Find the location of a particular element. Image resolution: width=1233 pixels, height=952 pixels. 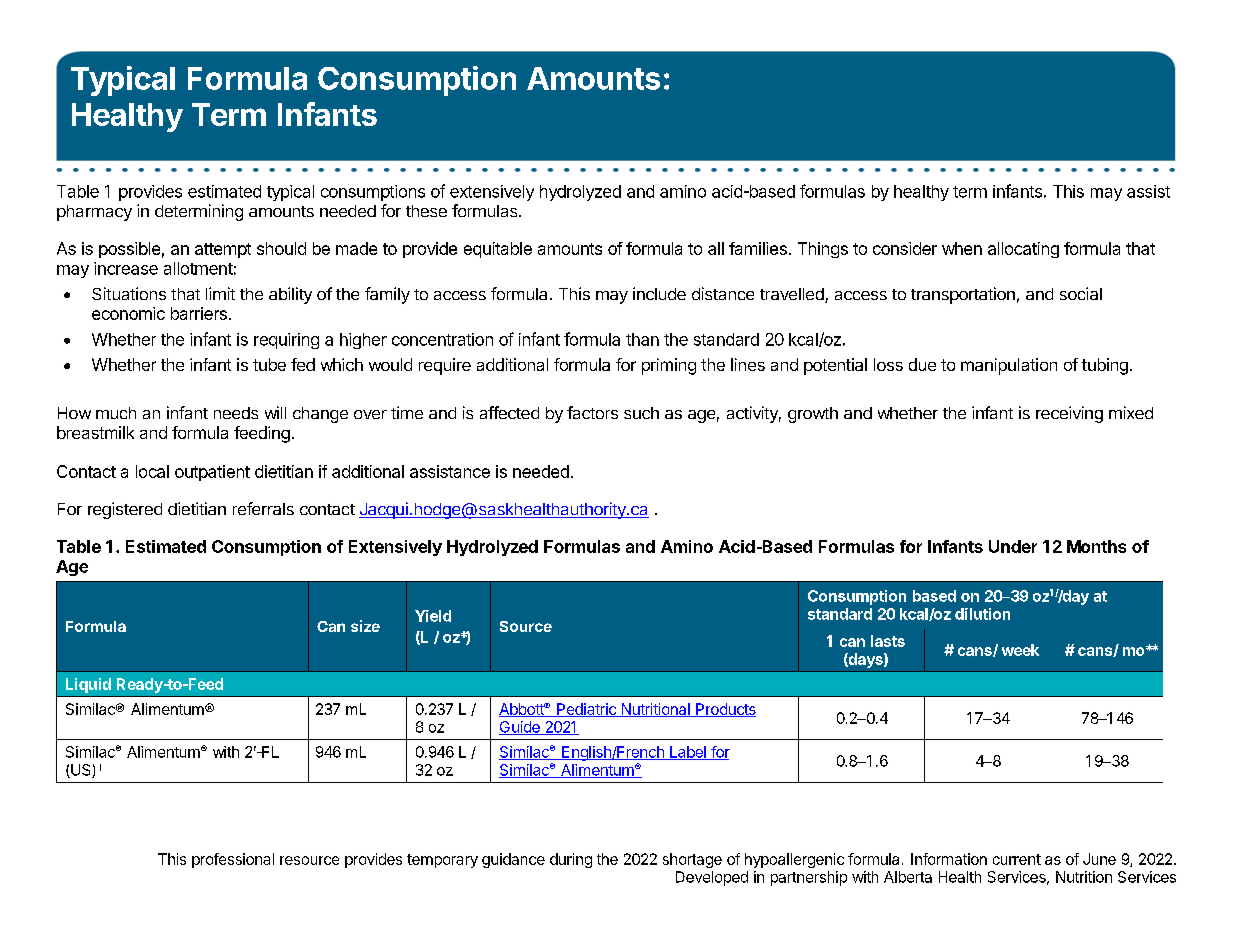

current is located at coordinates (1017, 859).
